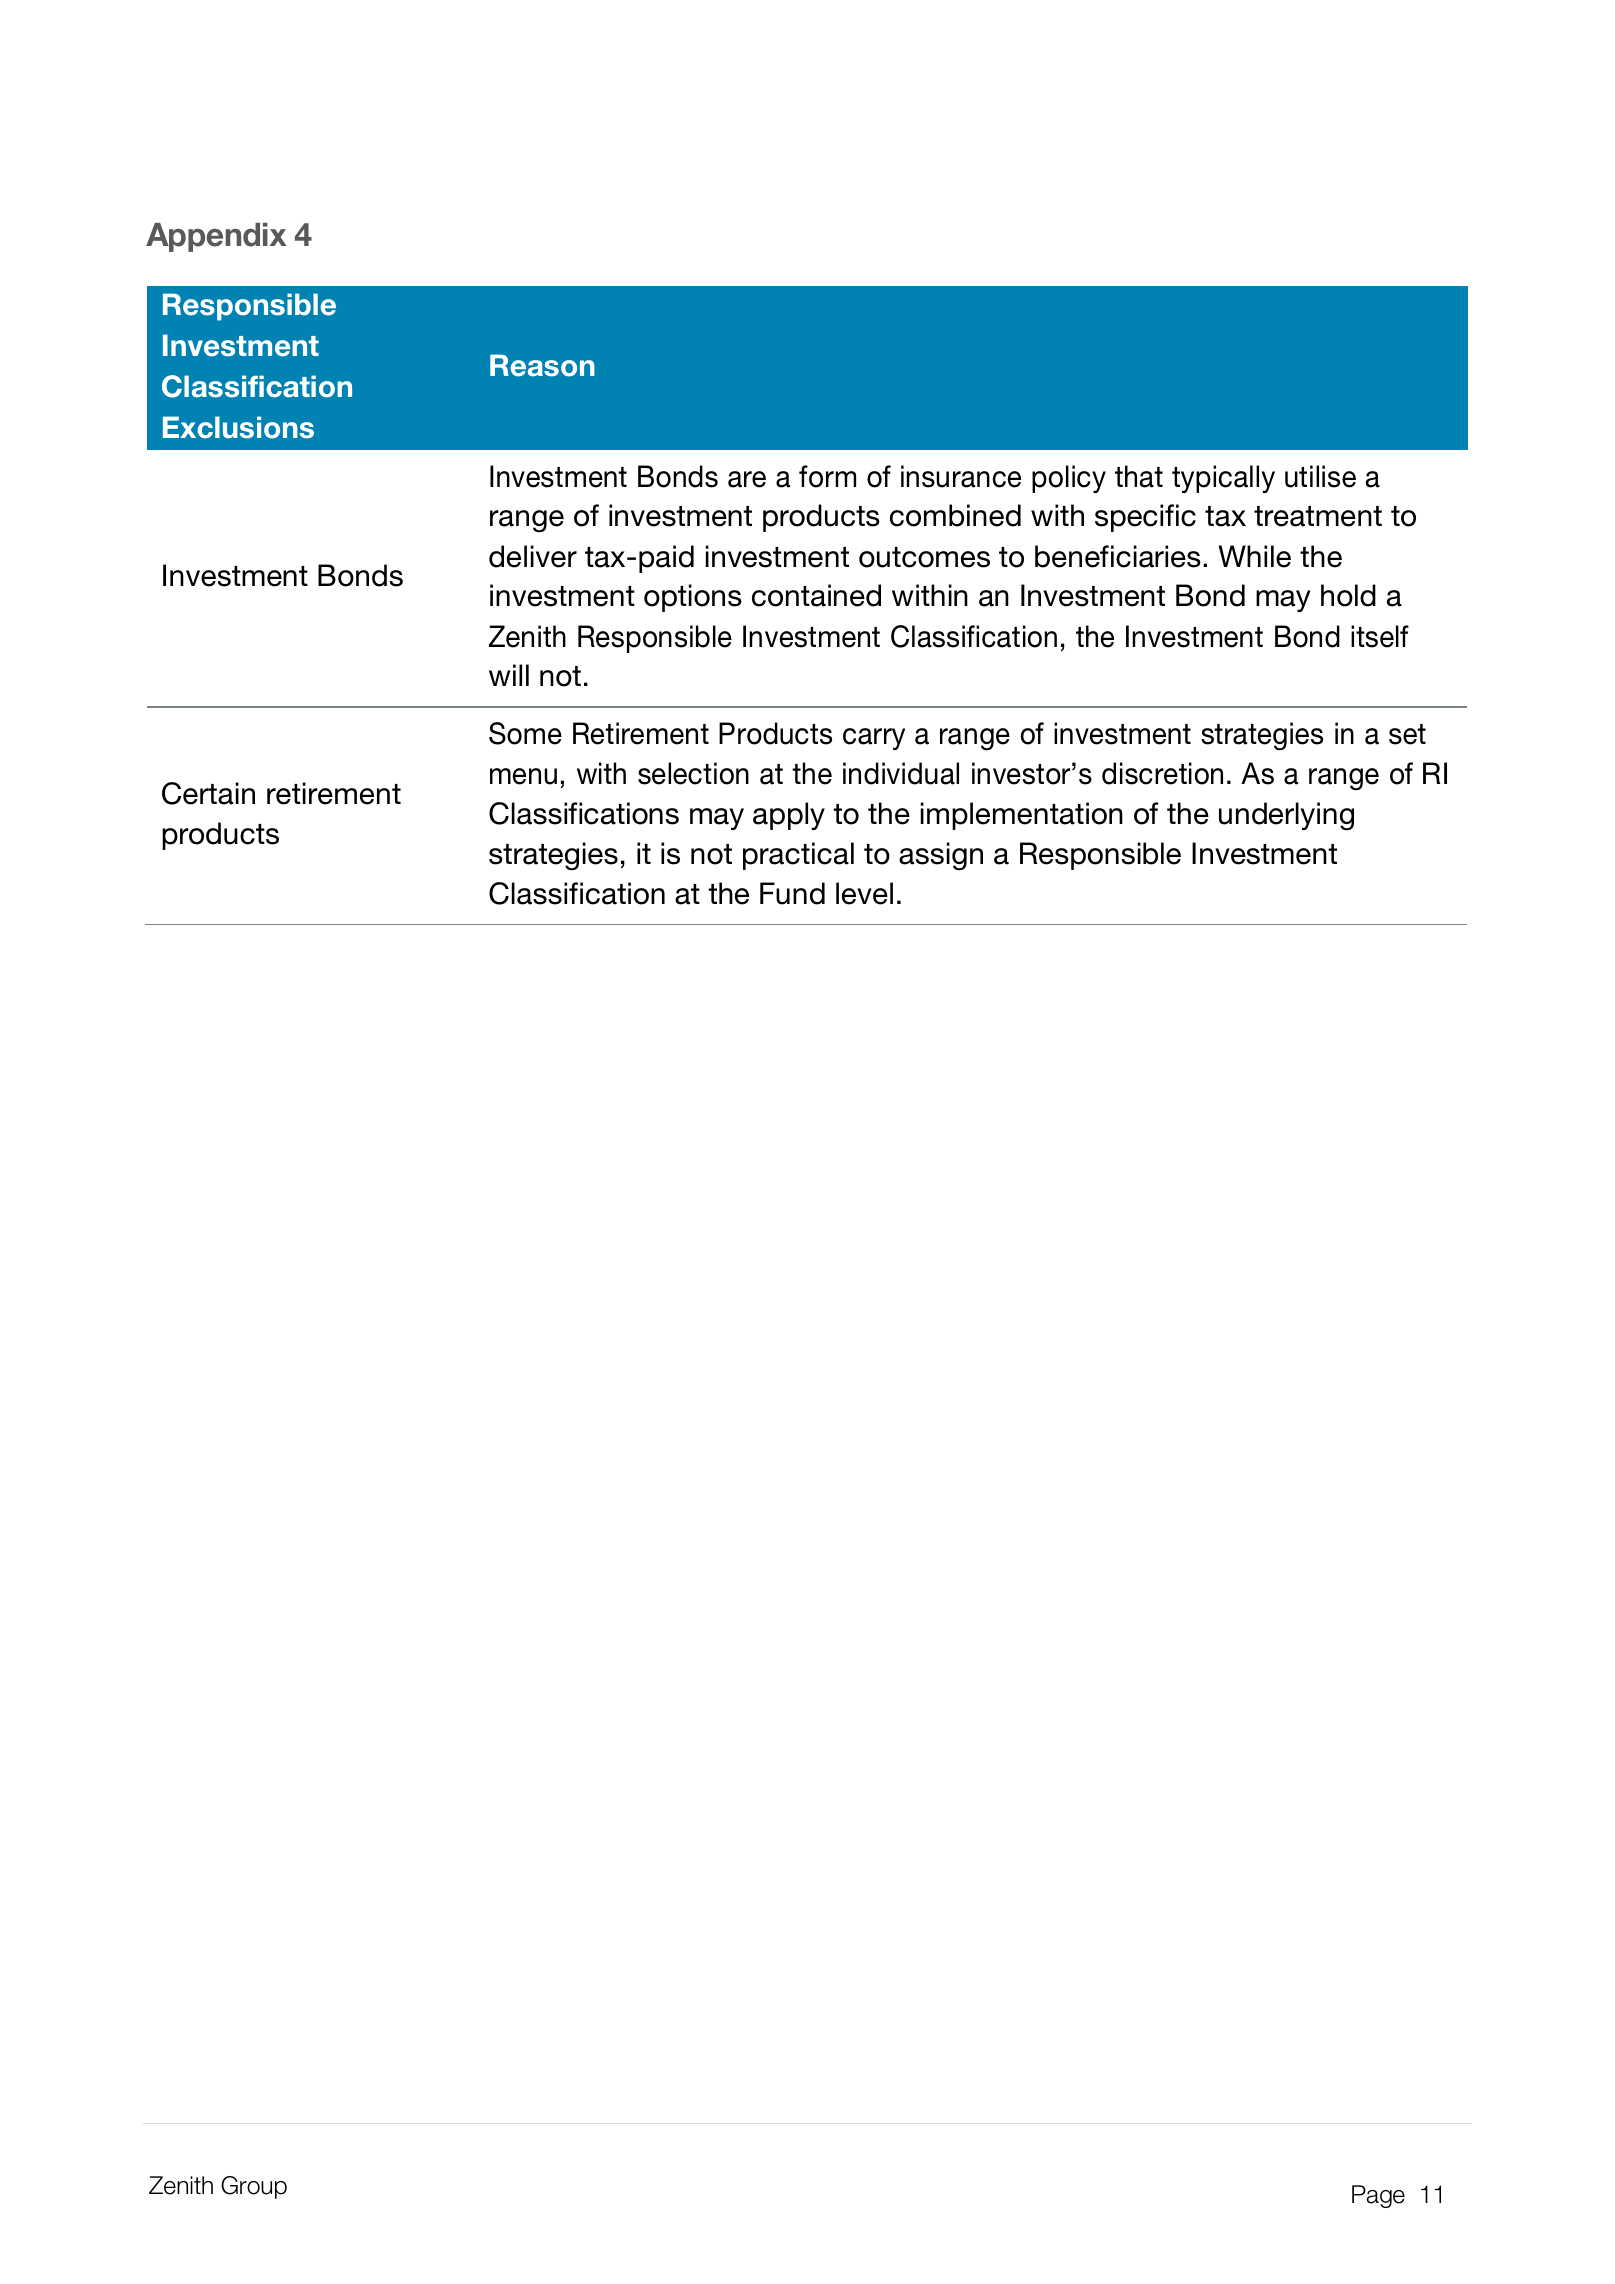  What do you see at coordinates (216, 237) in the document?
I see `Appendix` at bounding box center [216, 237].
